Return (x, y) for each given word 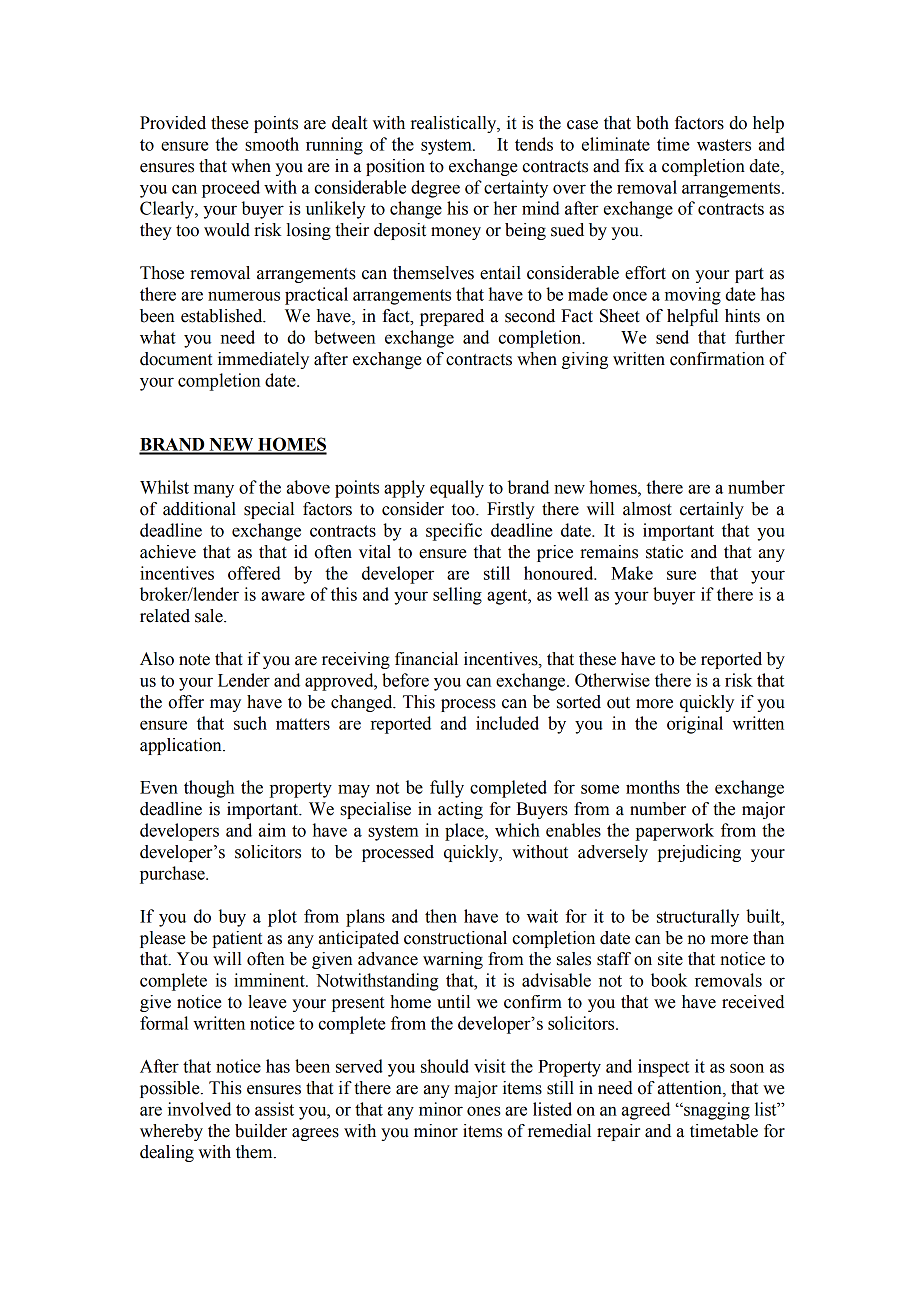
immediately (263, 360)
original (695, 725)
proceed (231, 189)
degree (435, 189)
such (250, 723)
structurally (698, 918)
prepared (452, 317)
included (507, 723)
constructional (455, 938)
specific (454, 532)
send (672, 337)
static (664, 552)
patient (237, 939)
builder (261, 1131)
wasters (724, 145)
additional (199, 509)
